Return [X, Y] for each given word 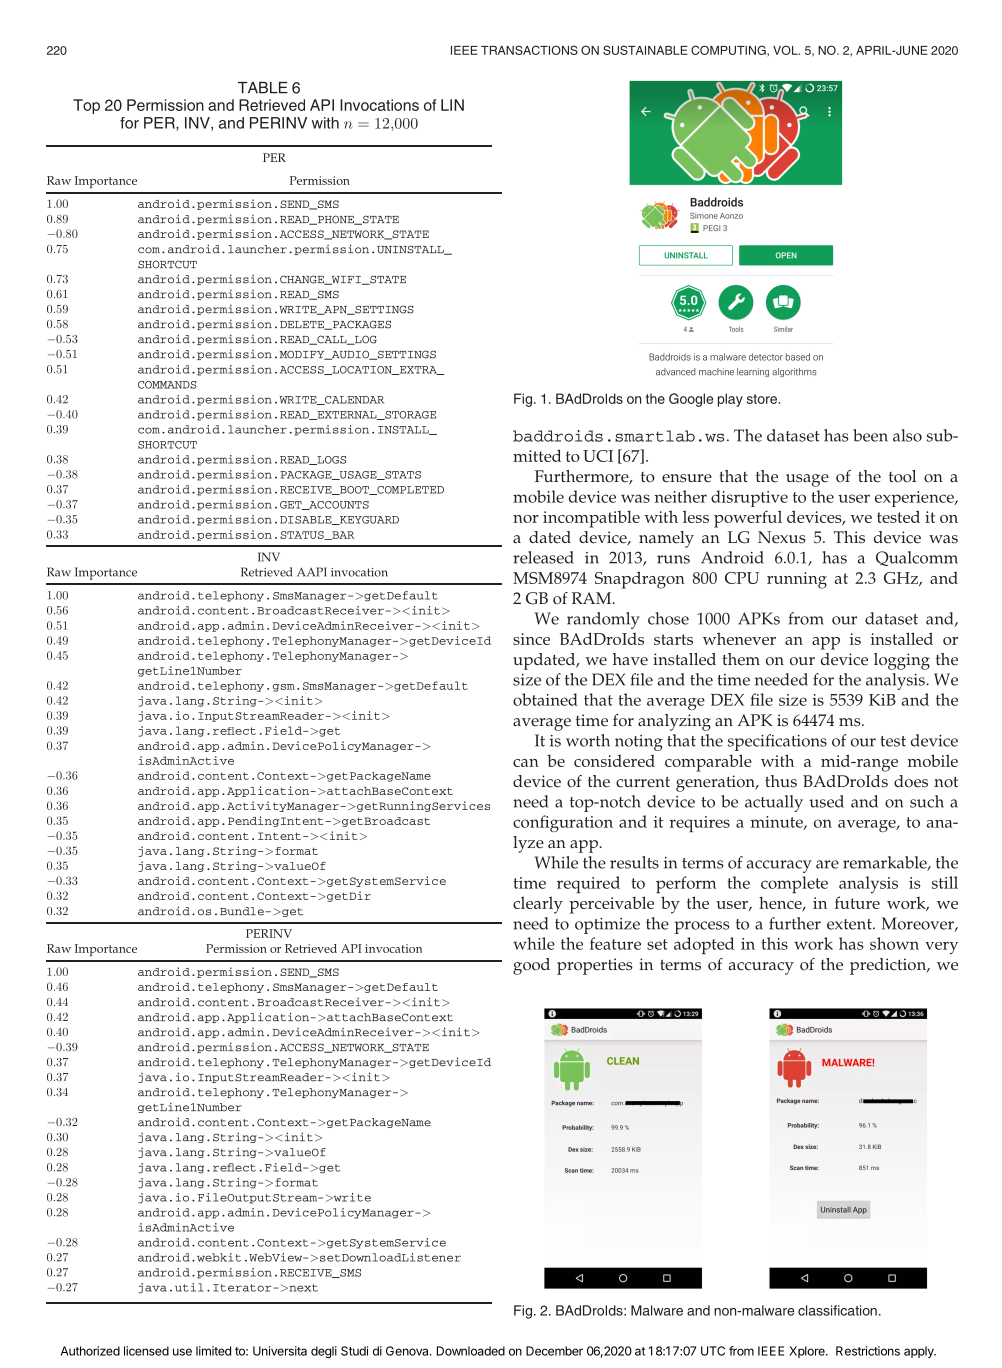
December [554, 1351]
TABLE [263, 88]
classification [837, 1310]
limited [213, 1351]
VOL [786, 50]
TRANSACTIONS [529, 50]
